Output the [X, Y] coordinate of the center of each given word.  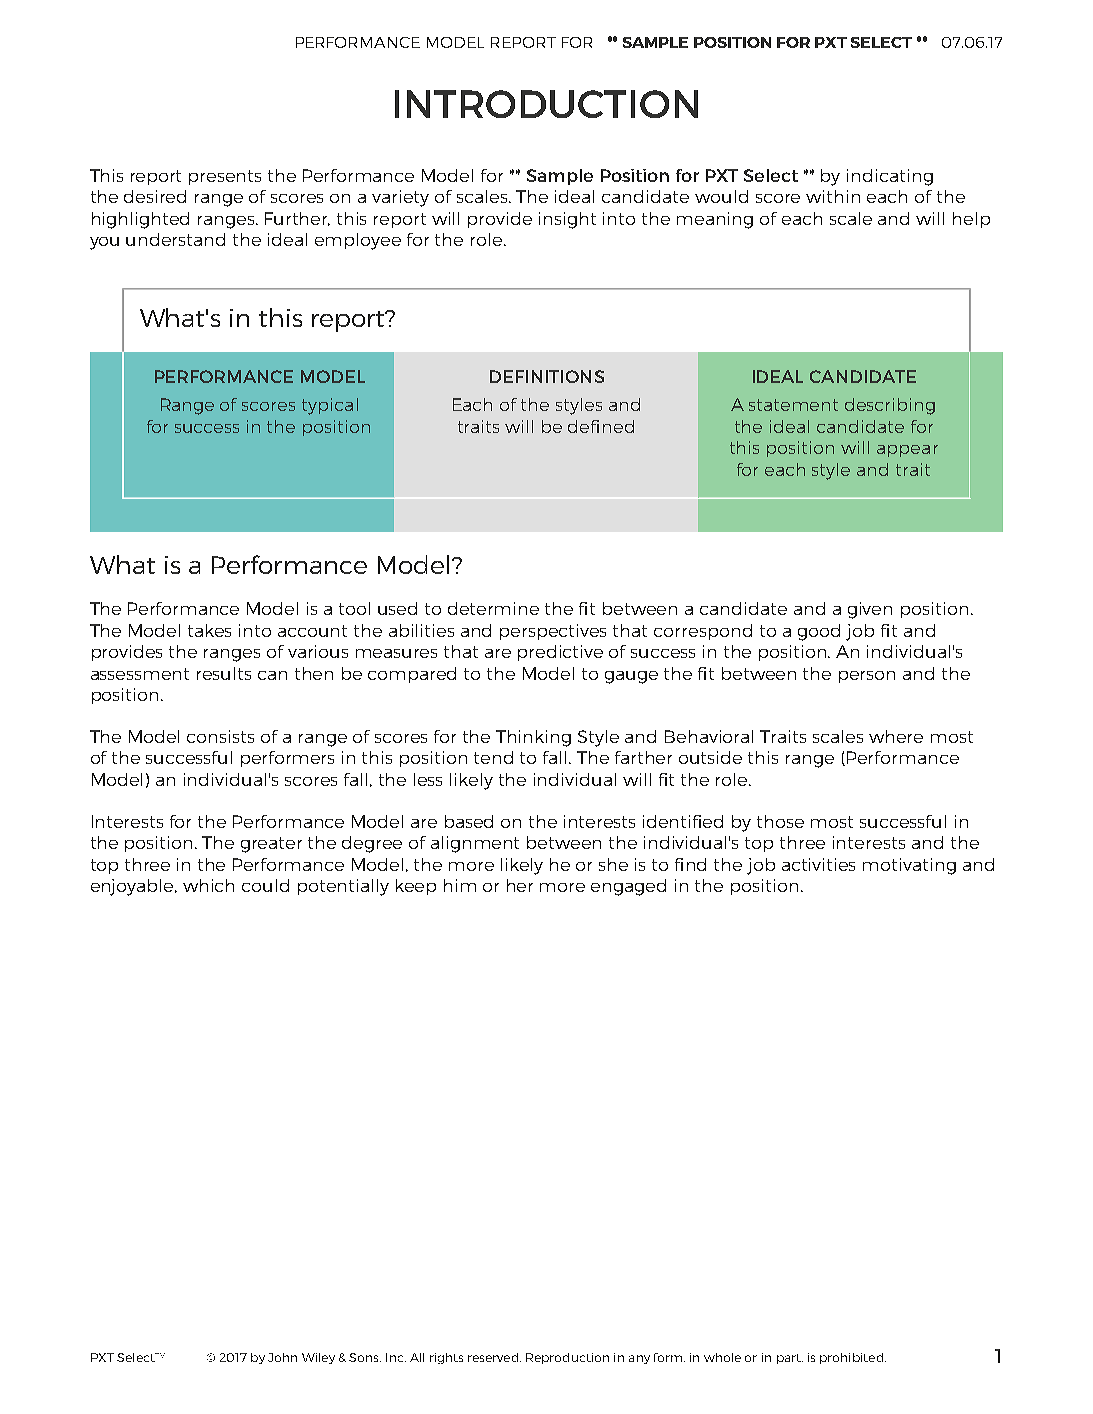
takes [209, 630]
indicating [890, 177]
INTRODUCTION [546, 104]
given [870, 610]
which [208, 885]
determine [493, 608]
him [460, 885]
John [282, 1357]
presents [225, 177]
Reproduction [567, 1358]
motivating [909, 866]
